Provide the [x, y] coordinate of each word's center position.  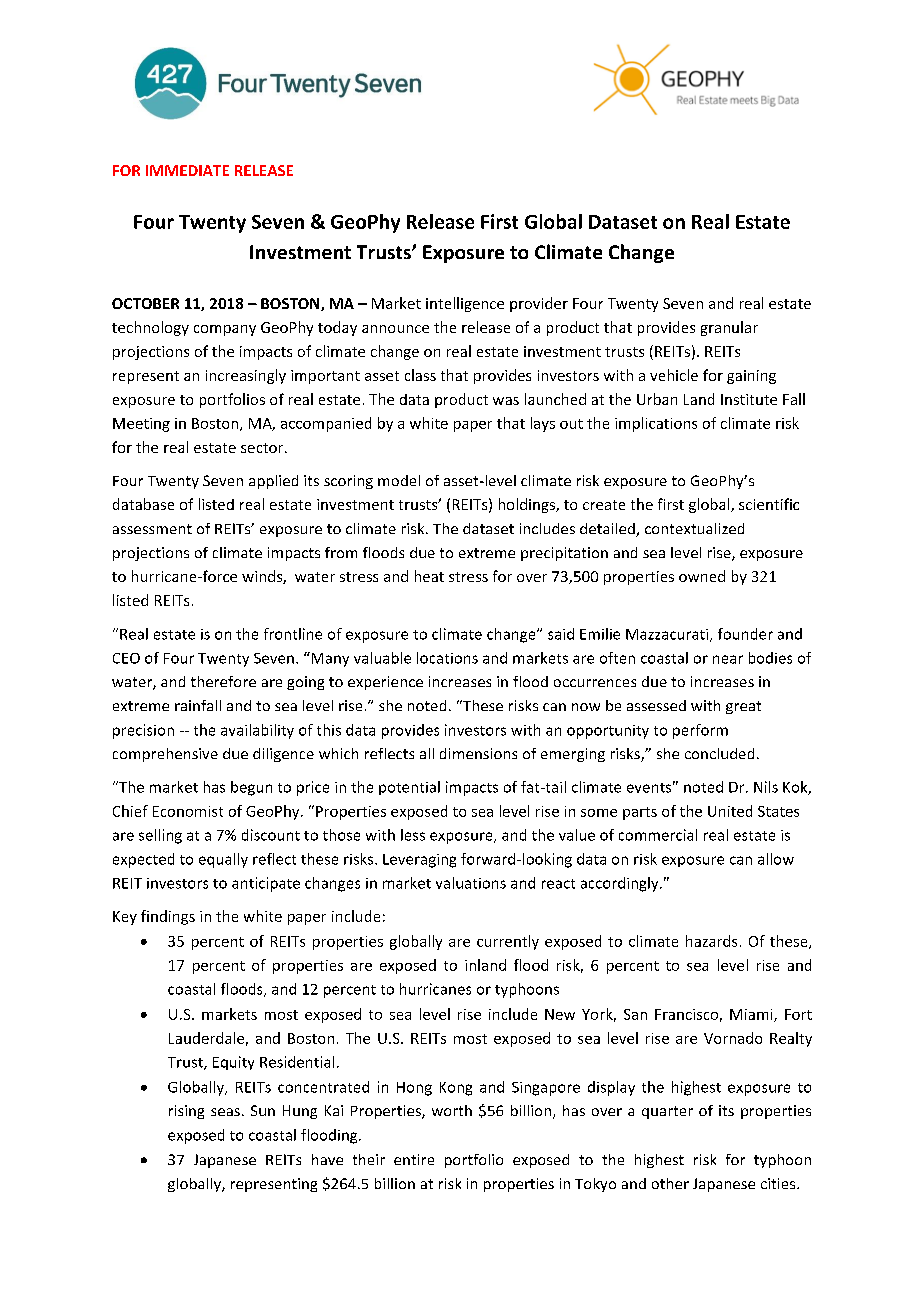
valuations [471, 883]
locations [447, 658]
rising [186, 1112]
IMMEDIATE [187, 170]
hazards [711, 941]
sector [263, 448]
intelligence [465, 304]
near [728, 659]
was [506, 401]
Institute [749, 399]
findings [168, 917]
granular [729, 328]
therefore [223, 681]
